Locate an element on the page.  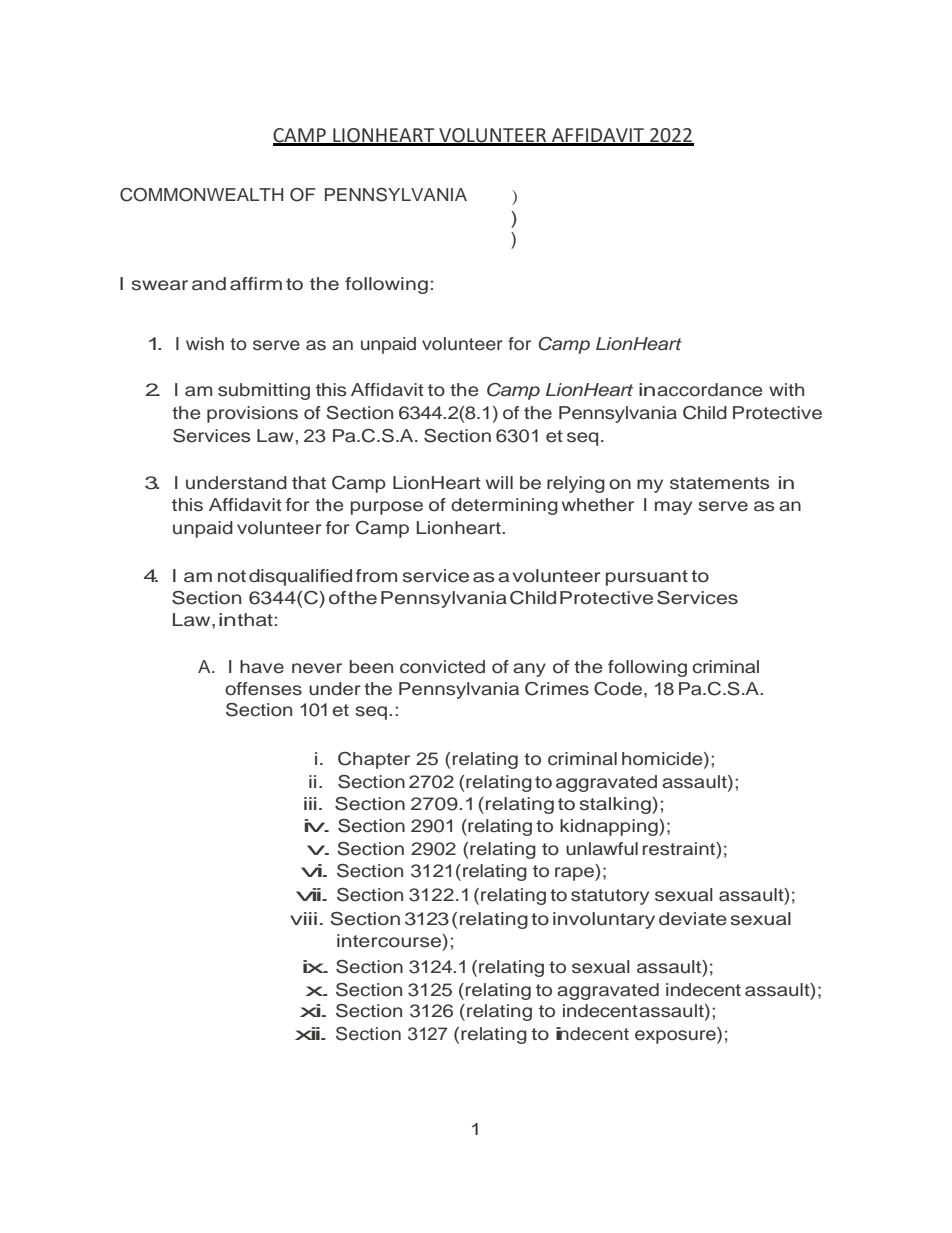
accordance is located at coordinates (709, 390).
